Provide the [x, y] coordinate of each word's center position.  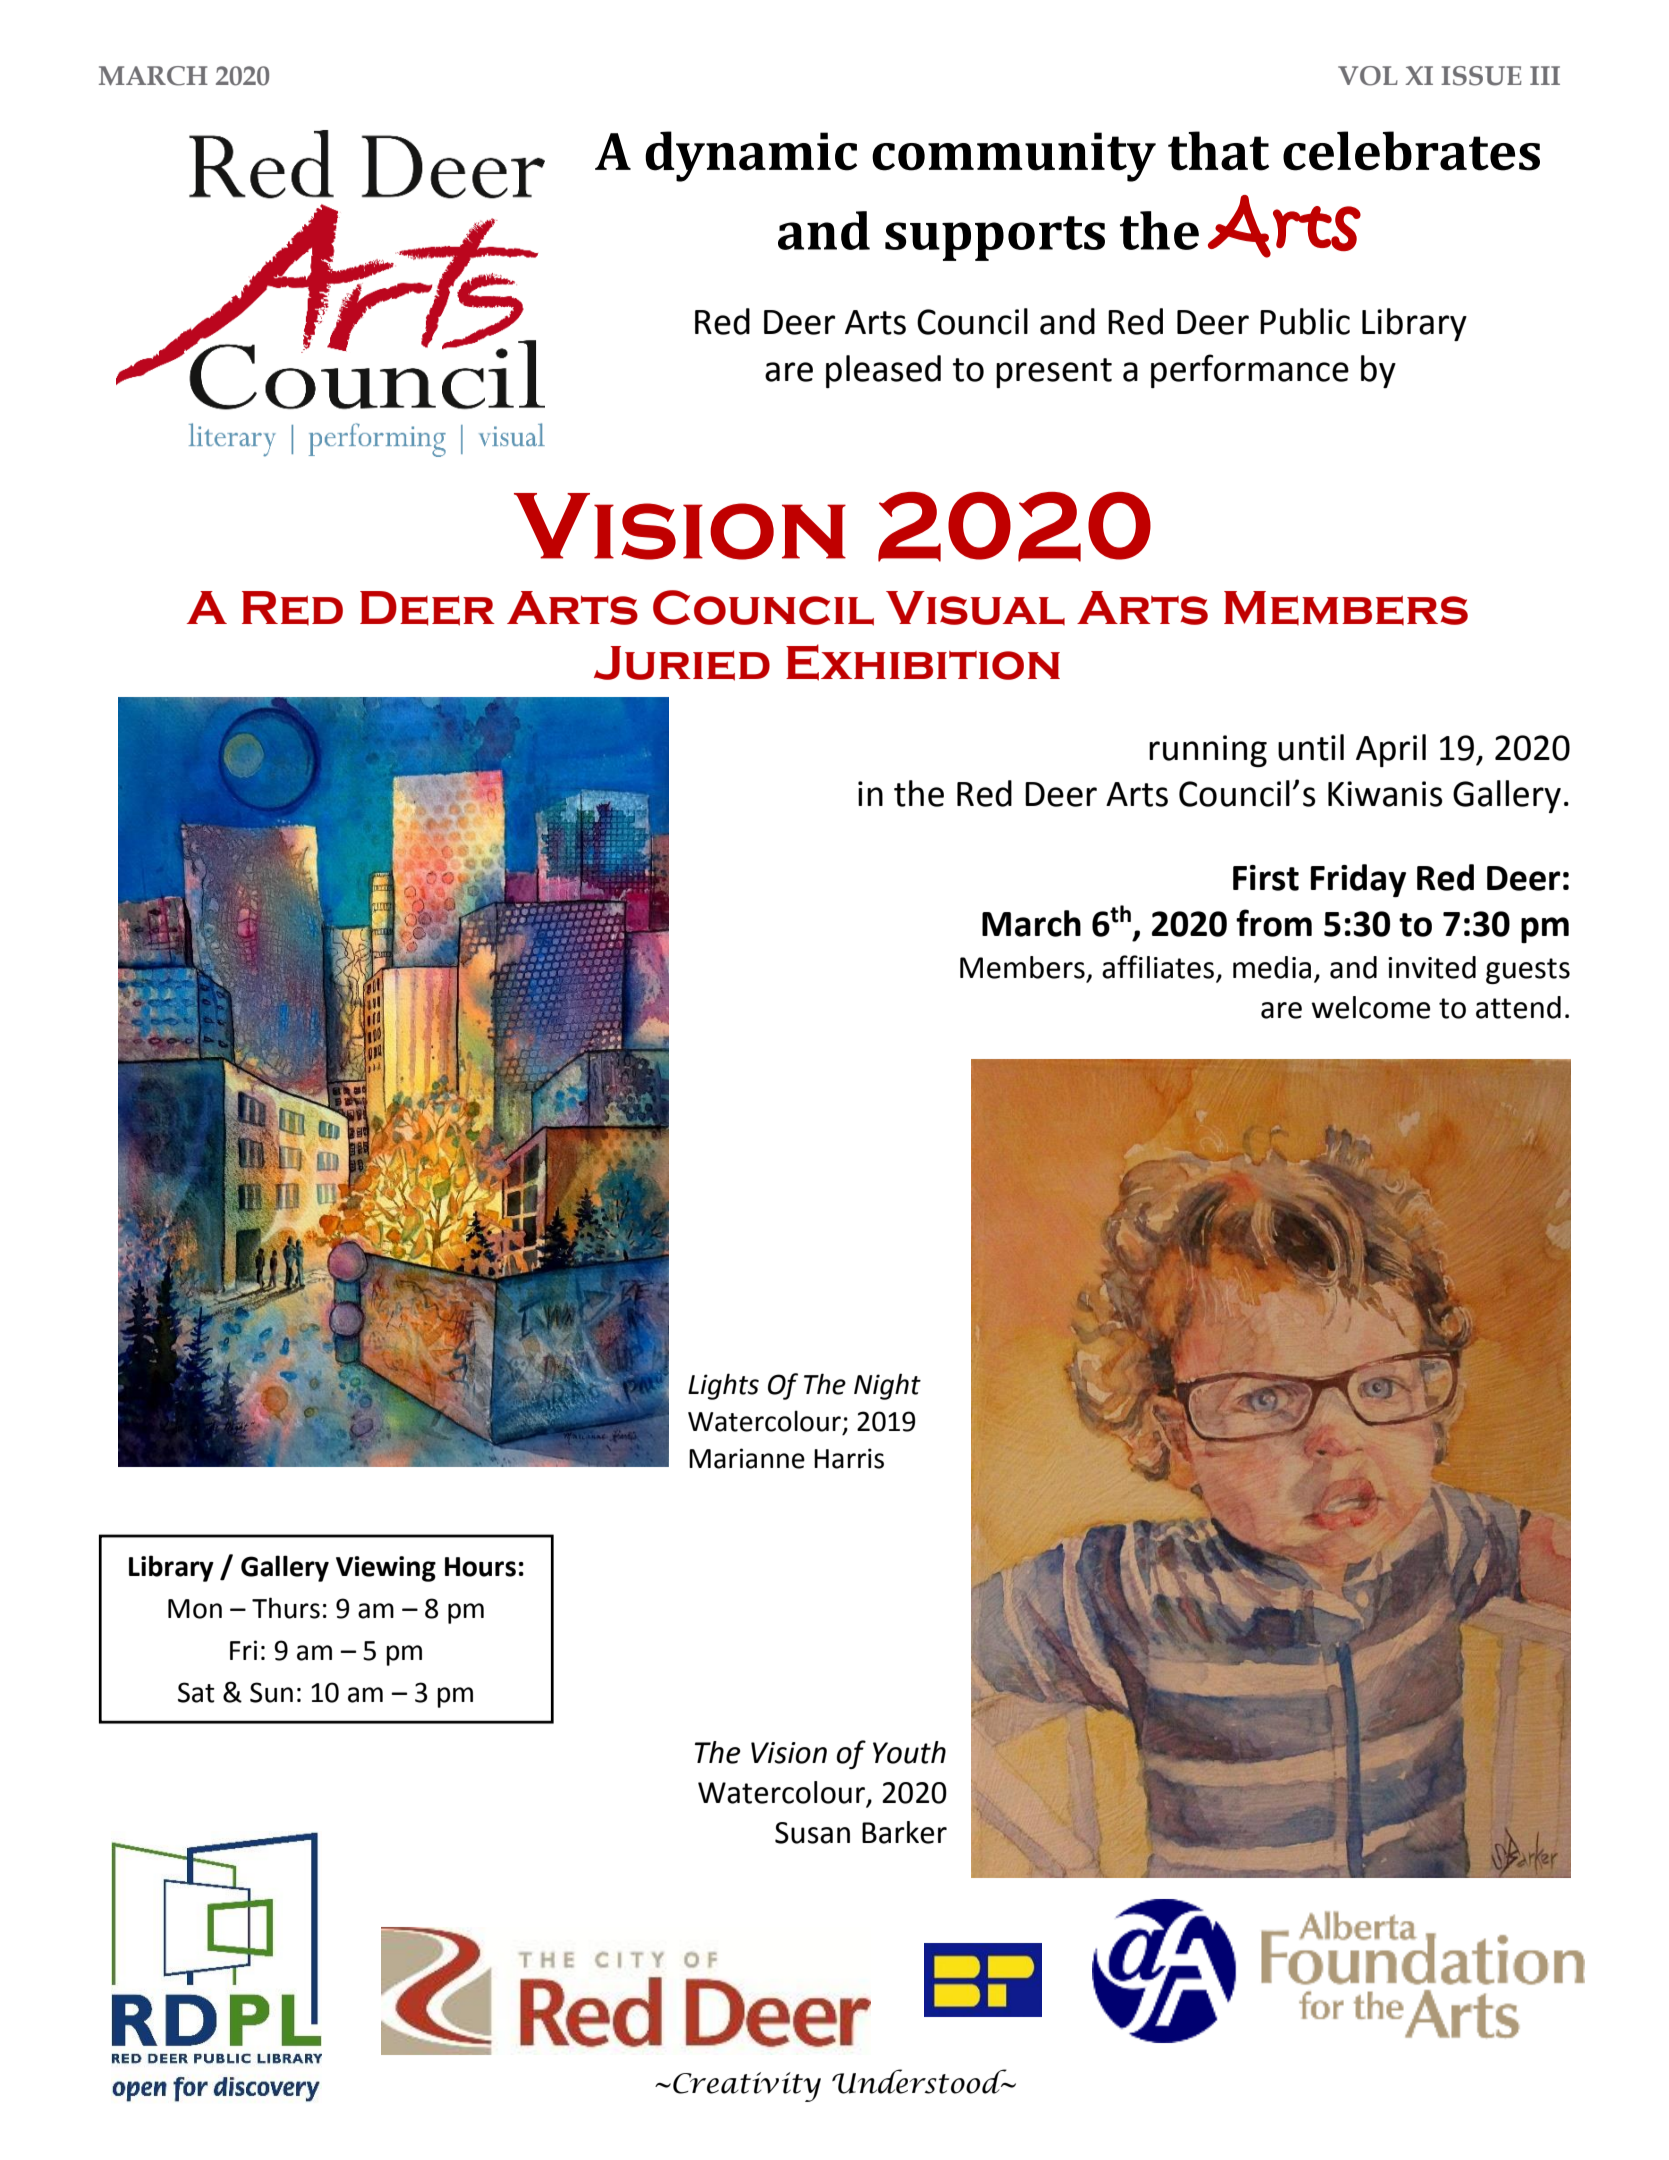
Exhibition [923, 662]
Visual [975, 608]
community [1014, 157]
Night [887, 1386]
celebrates [1411, 151]
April [1391, 750]
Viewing [386, 1569]
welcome [1370, 1007]
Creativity [747, 2087]
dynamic [751, 156]
